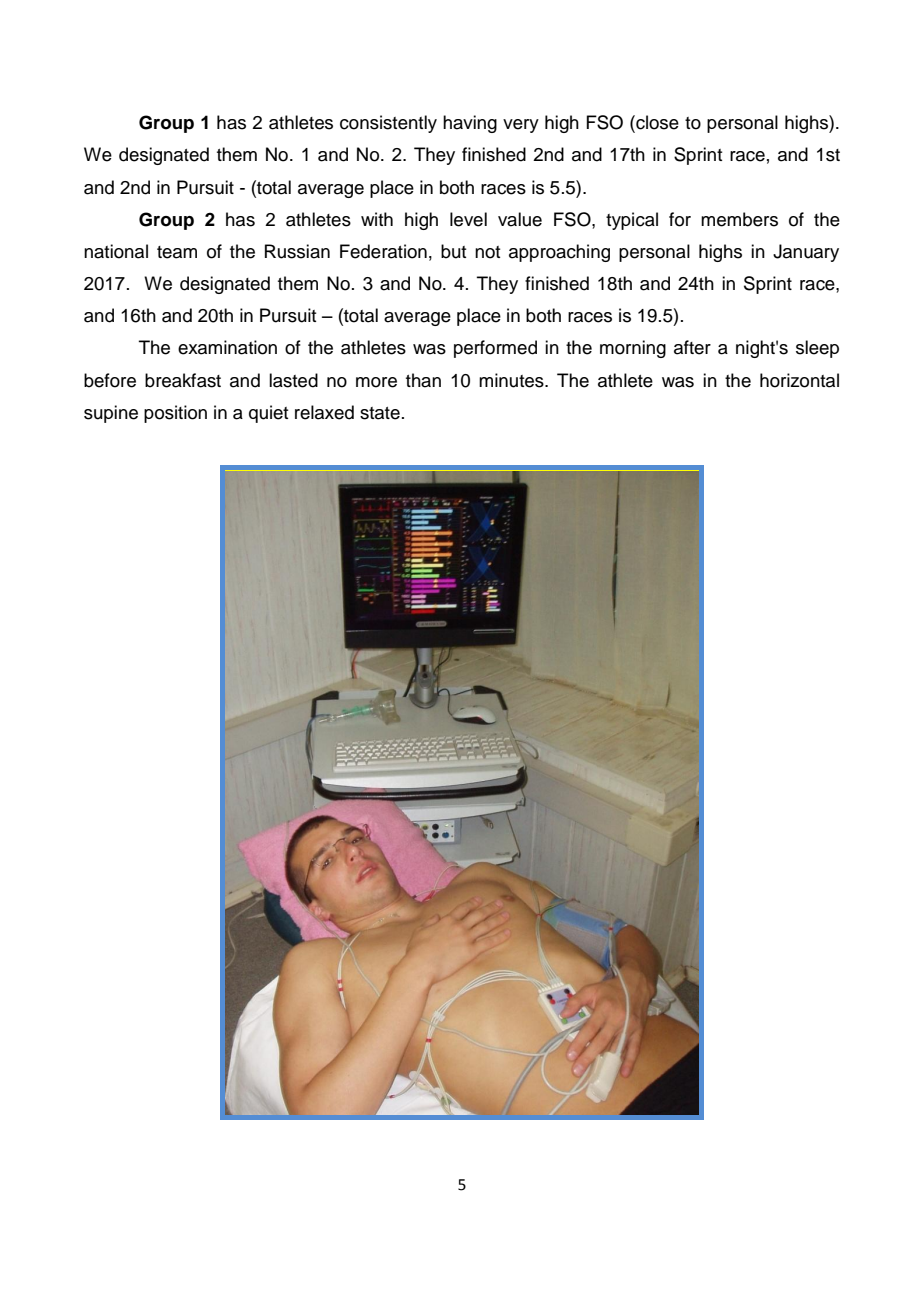 This screenshot has height=1308, width=924. What do you see at coordinates (692, 347) in the screenshot?
I see `after` at bounding box center [692, 347].
